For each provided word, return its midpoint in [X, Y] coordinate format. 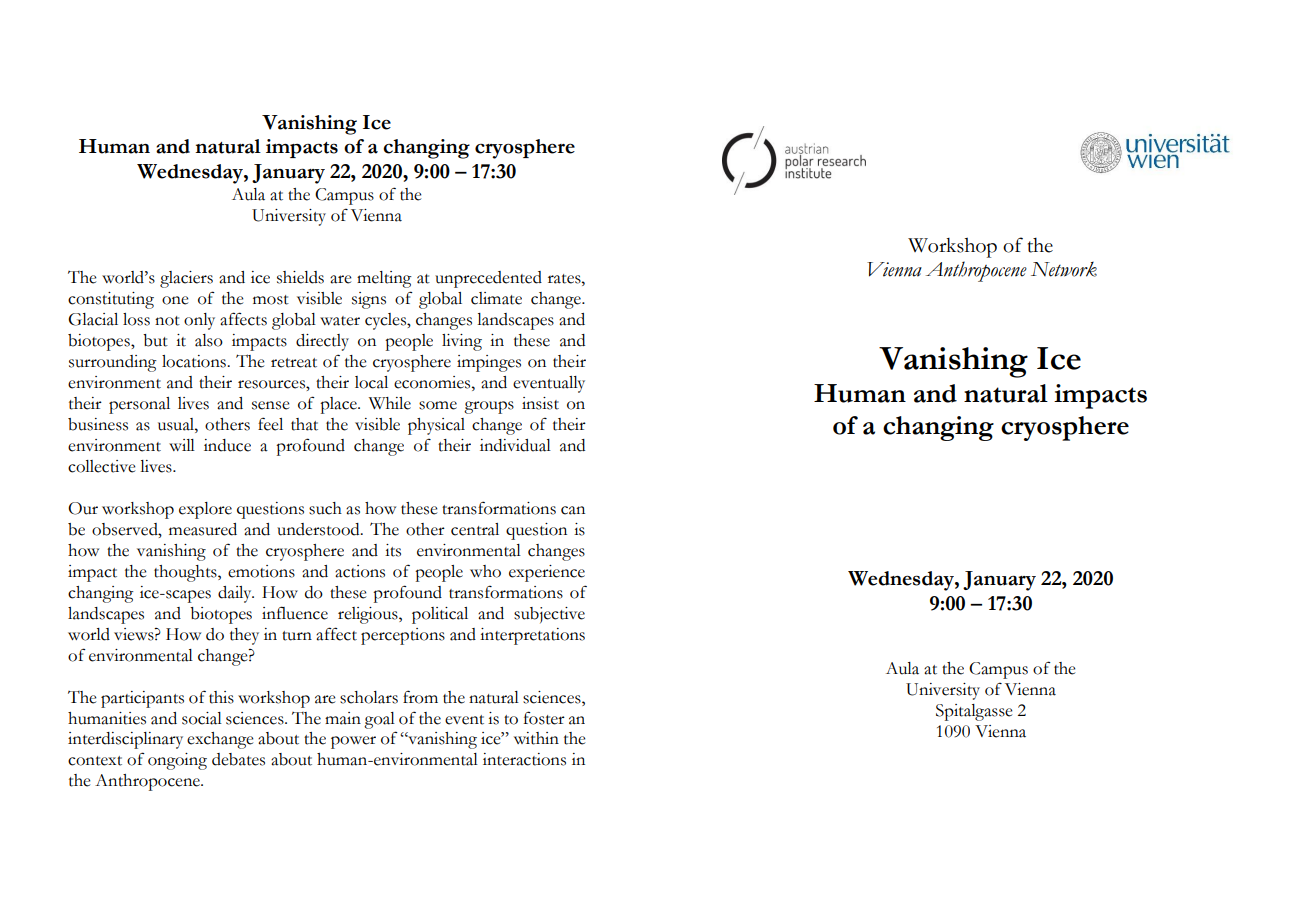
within [536, 738]
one [175, 300]
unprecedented [488, 279]
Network [1064, 269]
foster [544, 718]
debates [238, 759]
